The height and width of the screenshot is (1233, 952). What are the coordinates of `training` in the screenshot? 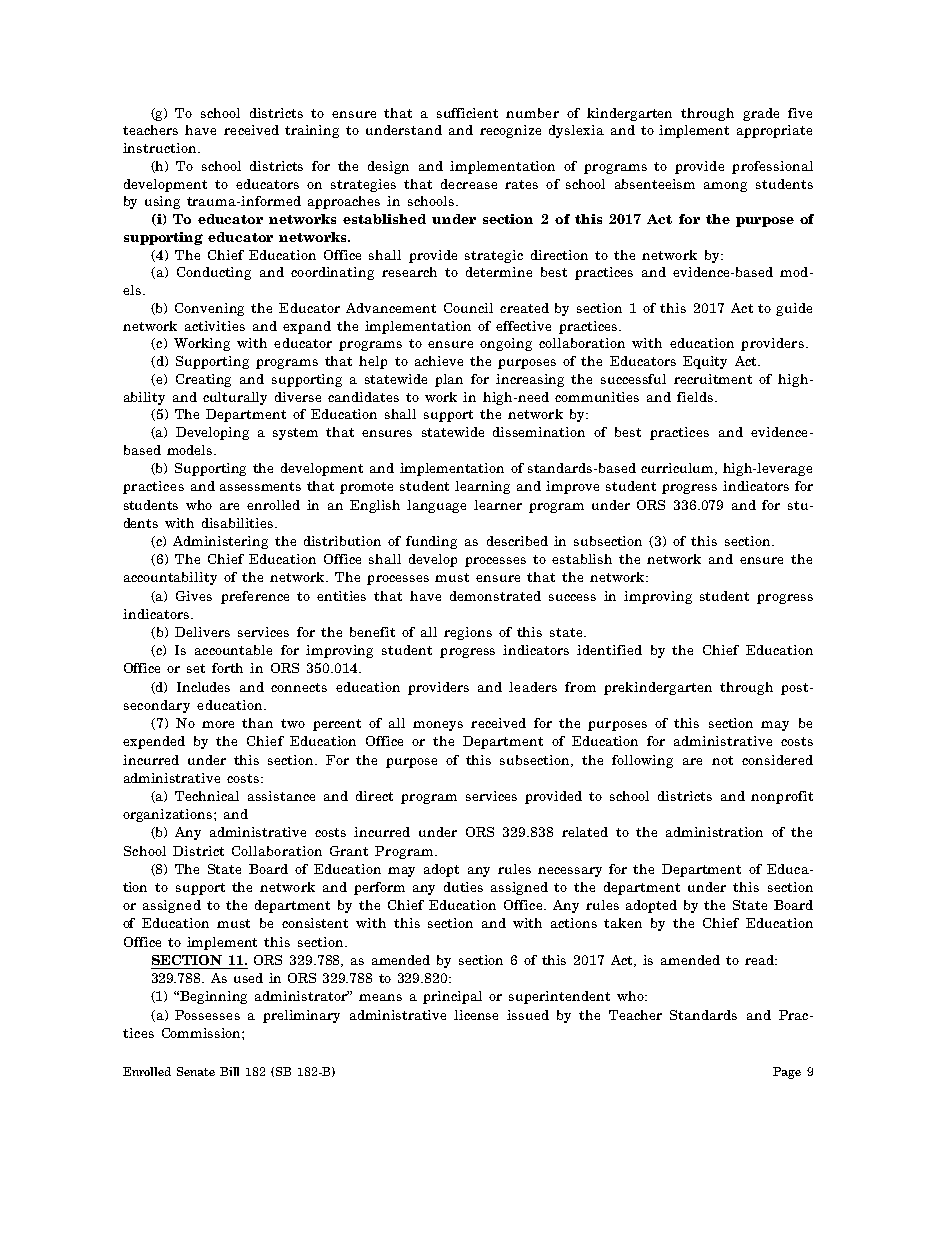 It's located at (312, 131).
